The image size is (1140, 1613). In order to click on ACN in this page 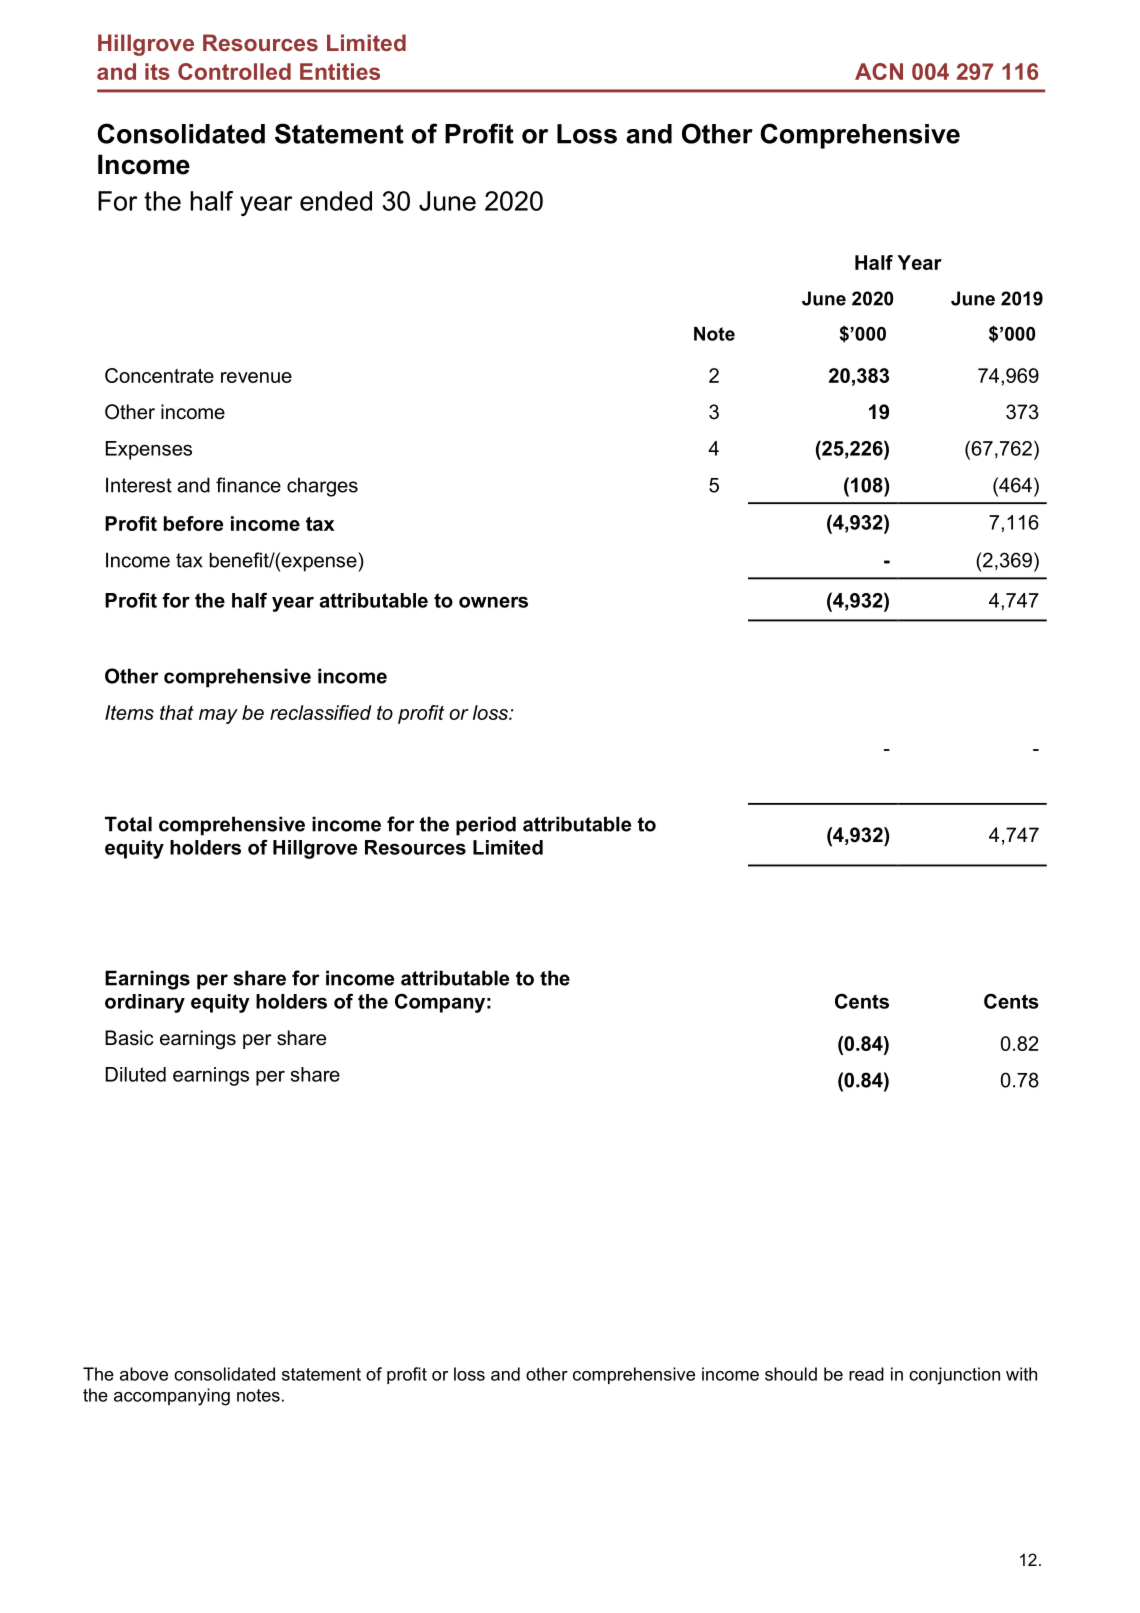, I will do `click(879, 71)`.
